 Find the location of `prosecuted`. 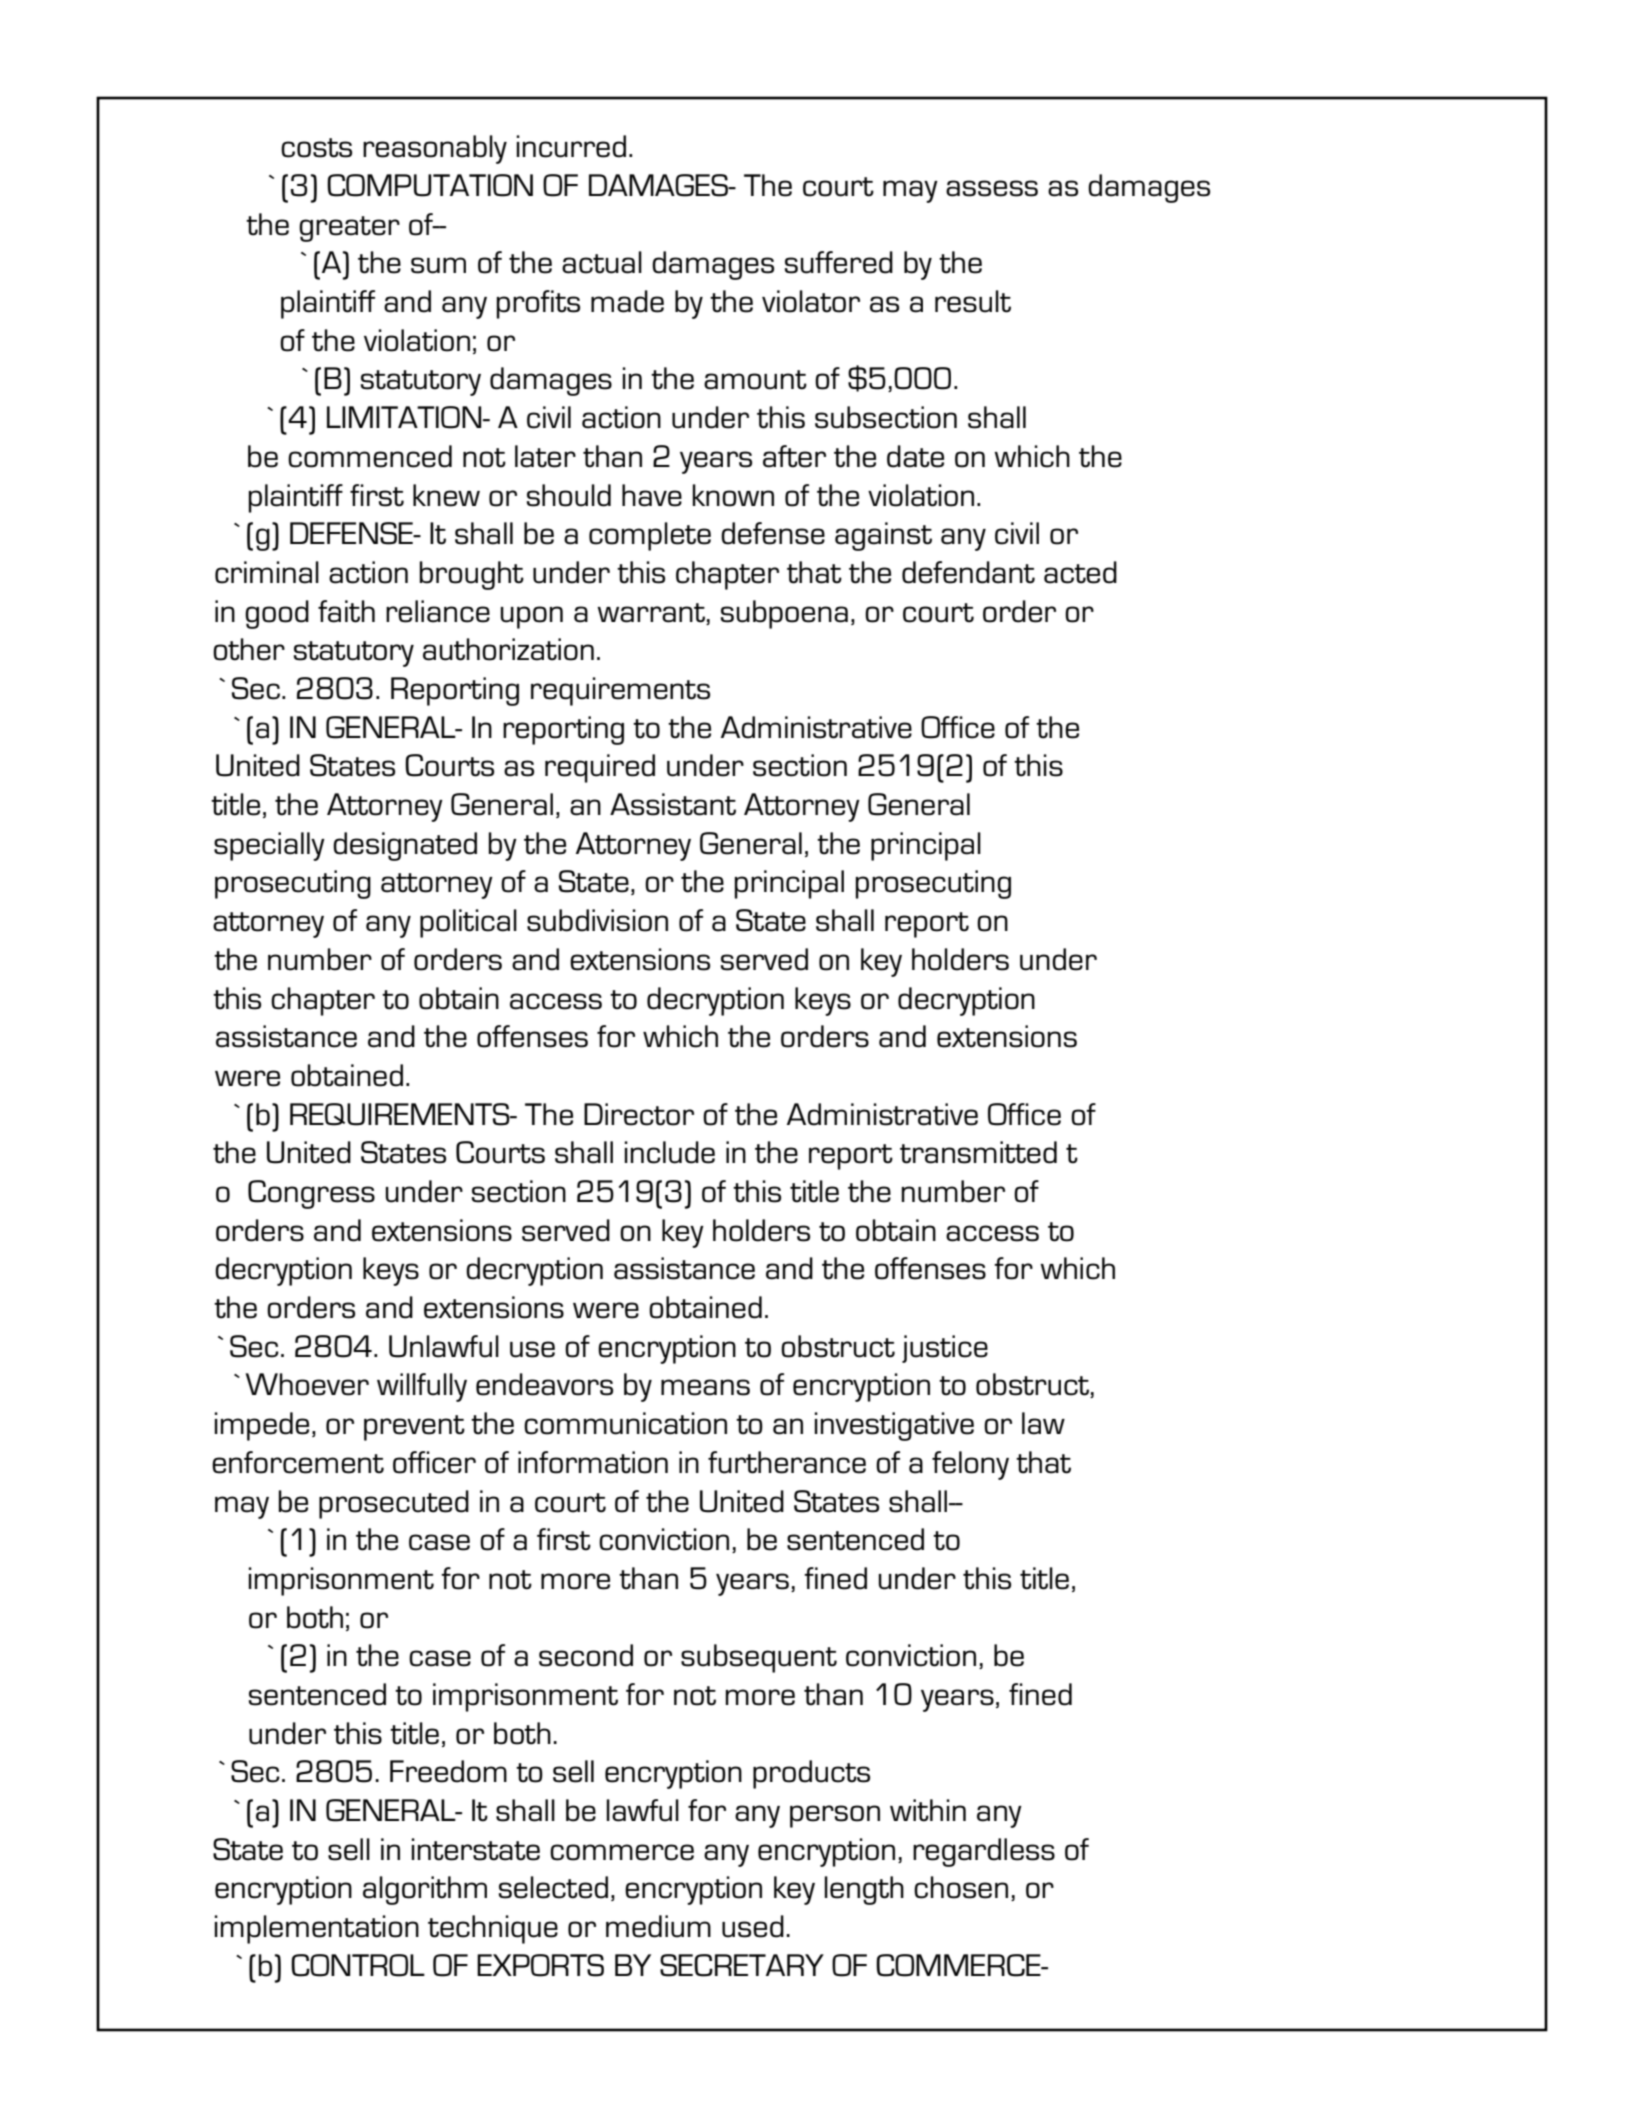

prosecuted is located at coordinates (394, 1504).
